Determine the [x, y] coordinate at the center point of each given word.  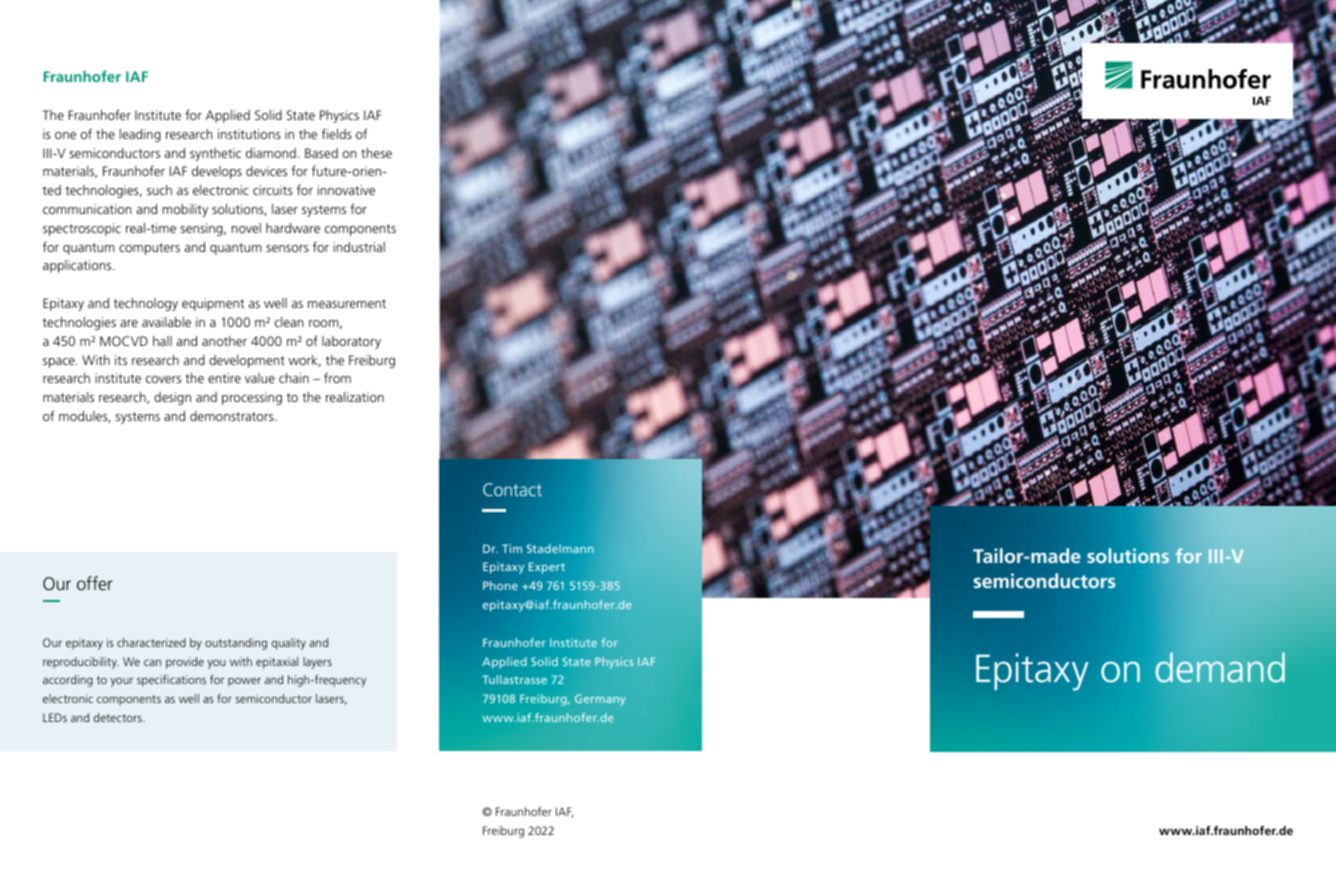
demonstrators [233, 416]
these [376, 153]
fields [337, 133]
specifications [171, 681]
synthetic [215, 154]
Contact [512, 489]
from [337, 377]
